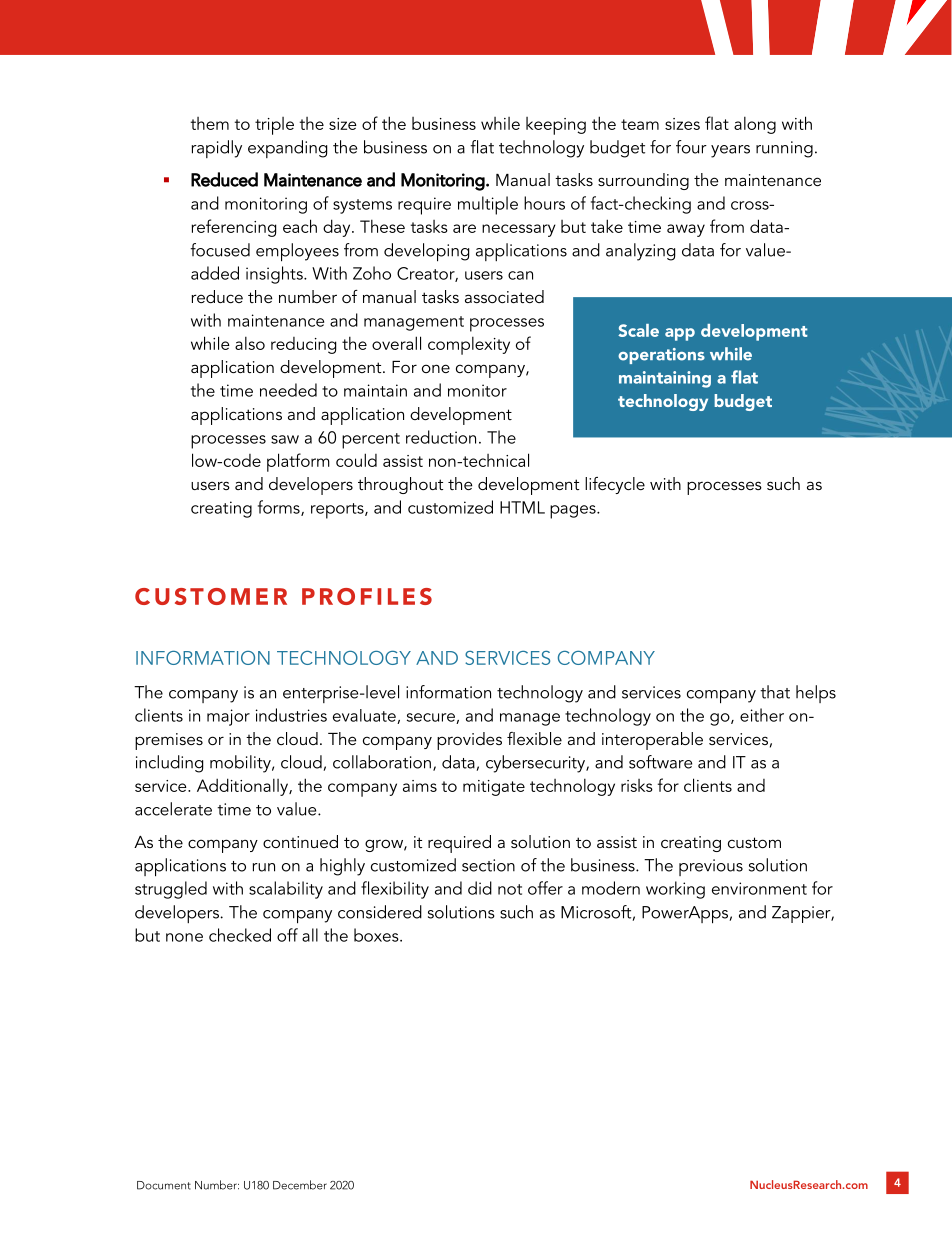  What do you see at coordinates (228, 717) in the document?
I see `major` at bounding box center [228, 717].
